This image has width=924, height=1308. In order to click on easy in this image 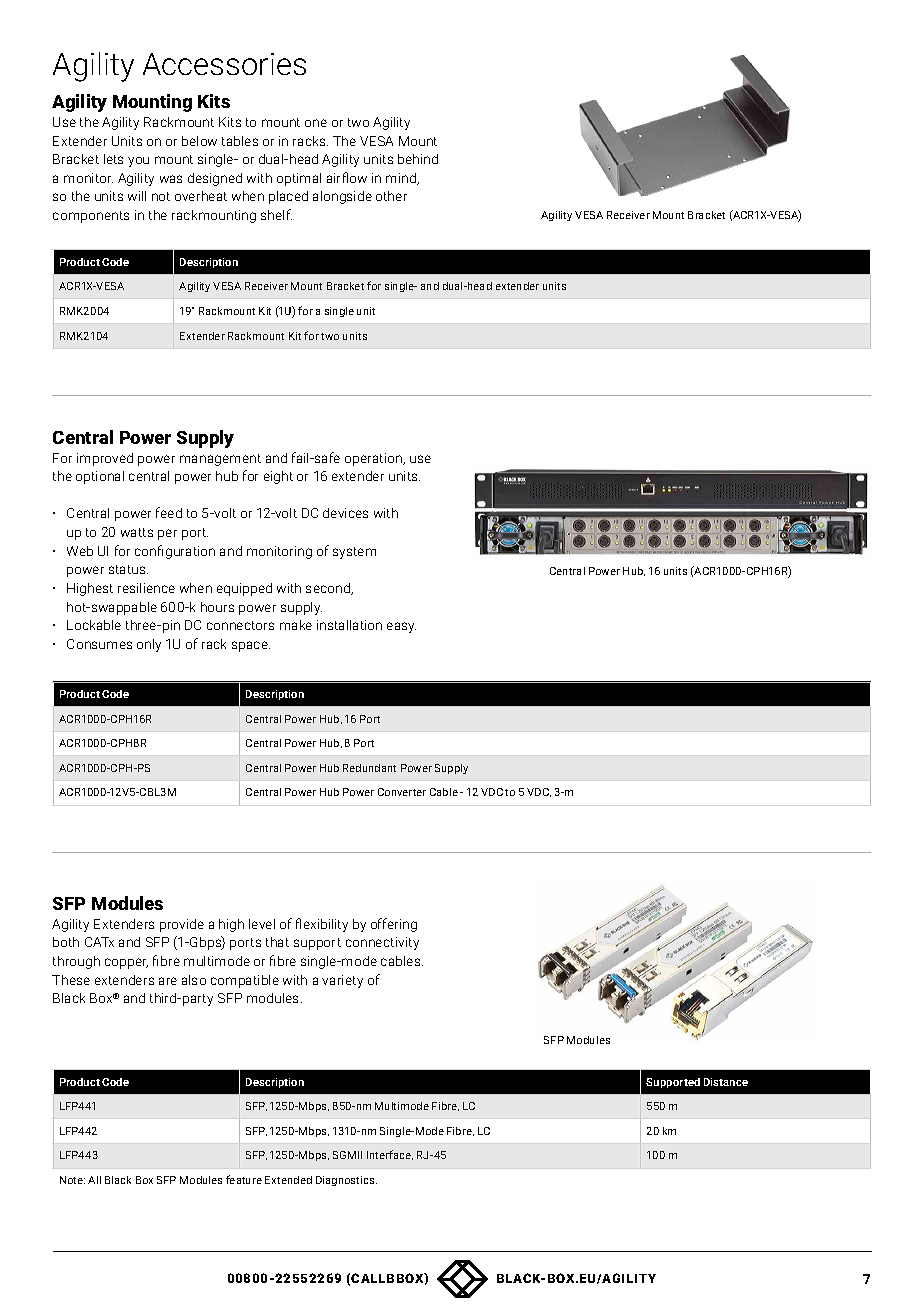, I will do `click(401, 627)`.
